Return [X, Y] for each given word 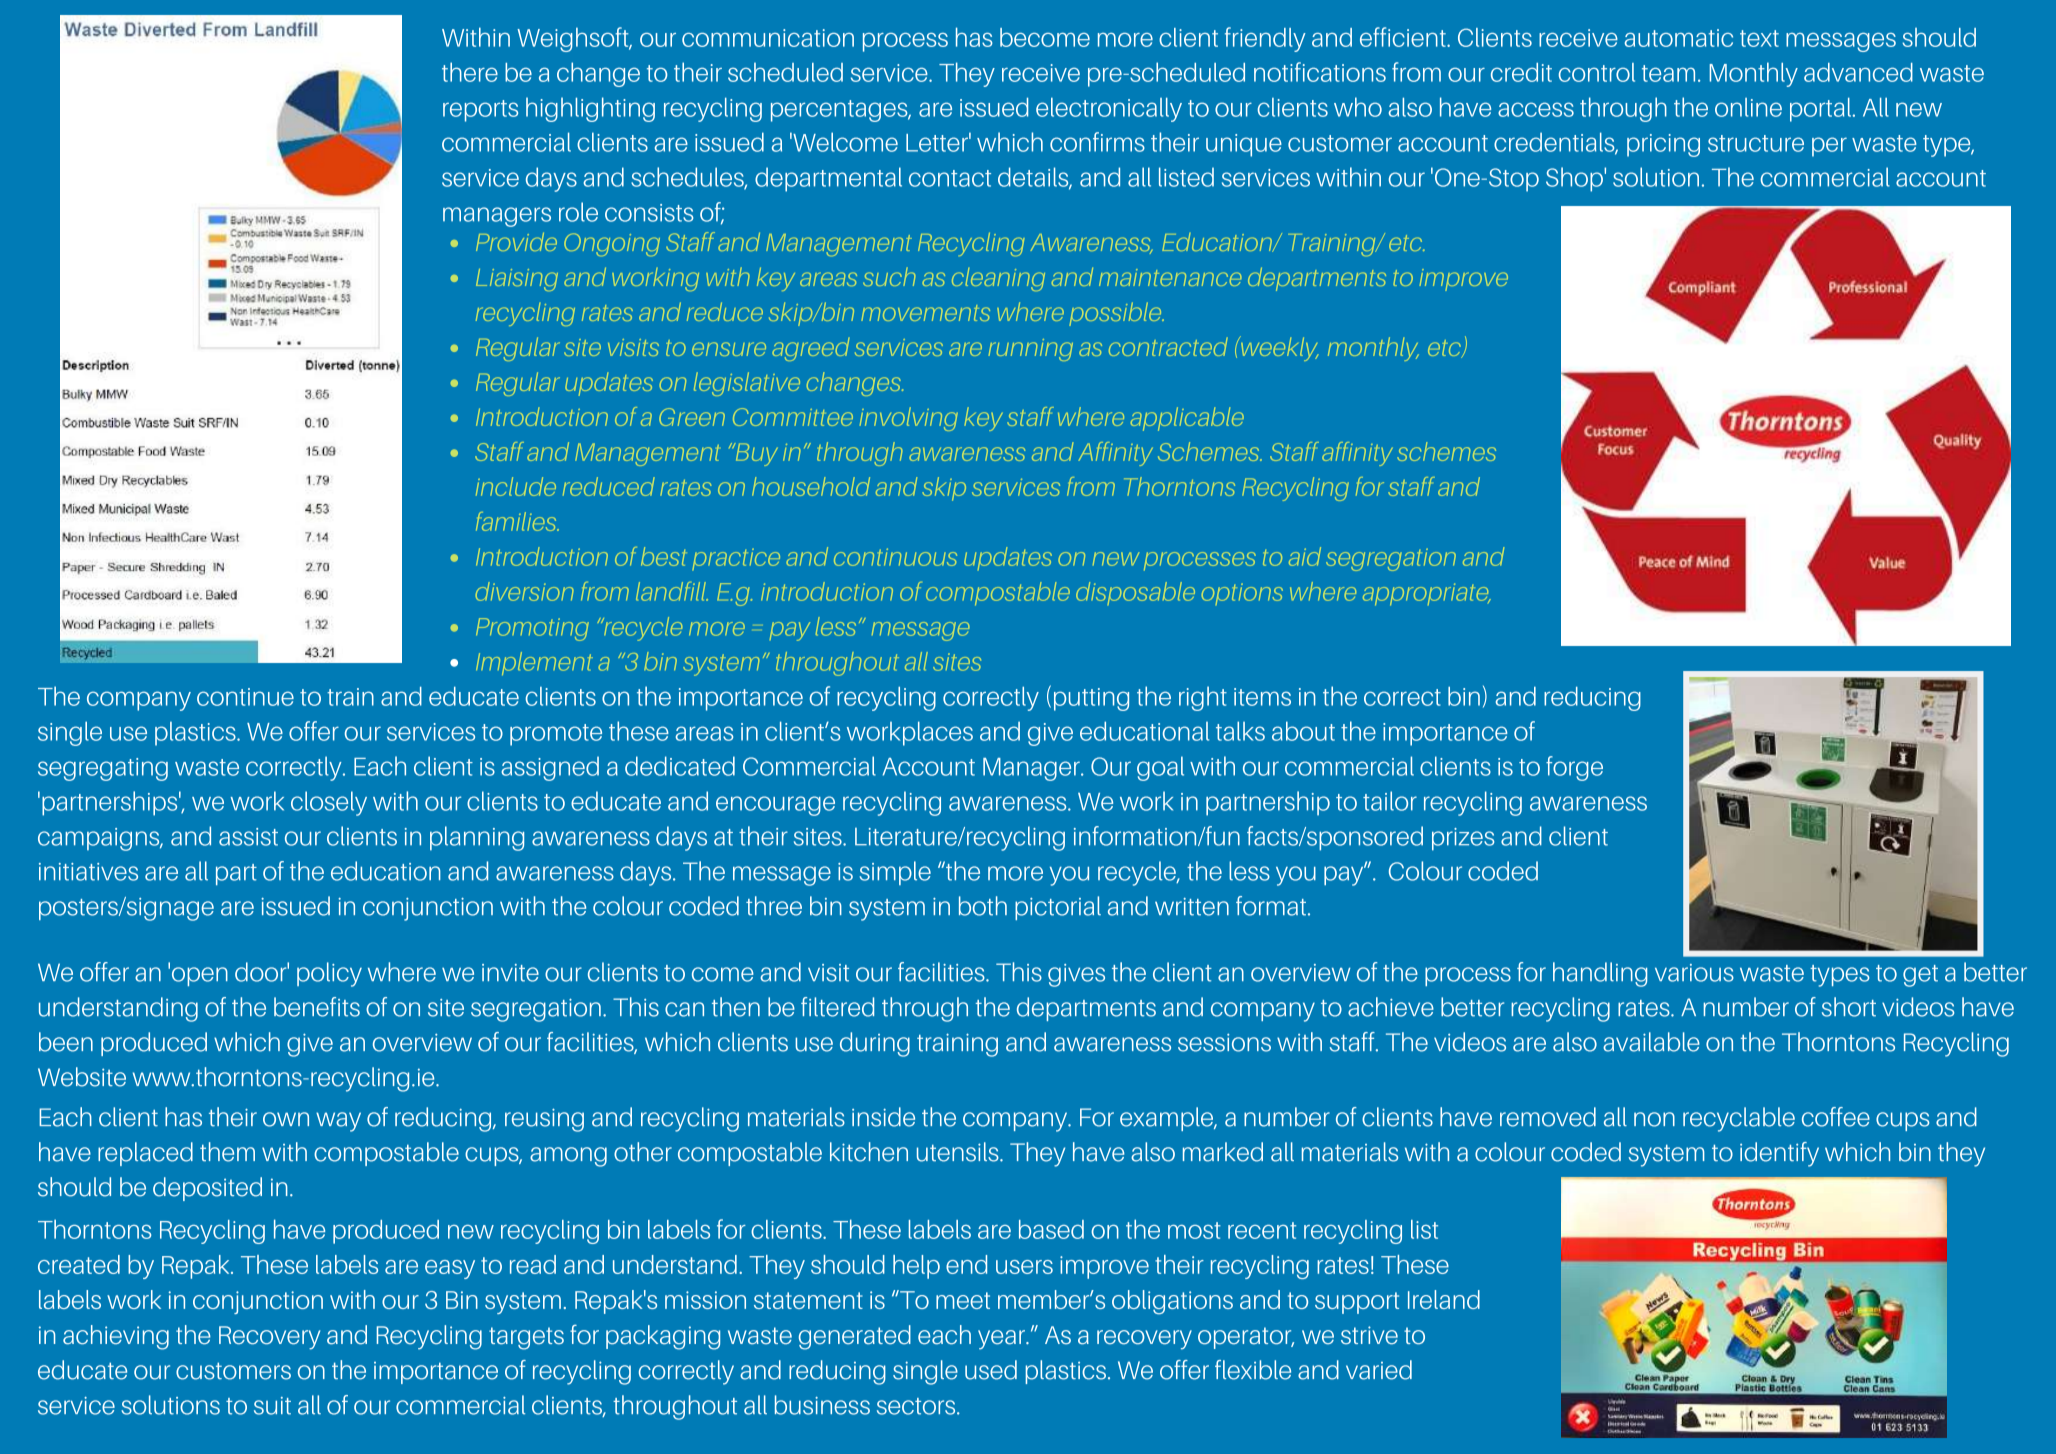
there [470, 72]
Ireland [1444, 1299]
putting [1091, 699]
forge [1574, 768]
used [991, 1370]
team [1668, 73]
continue [245, 697]
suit [272, 1406]
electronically [1109, 109]
